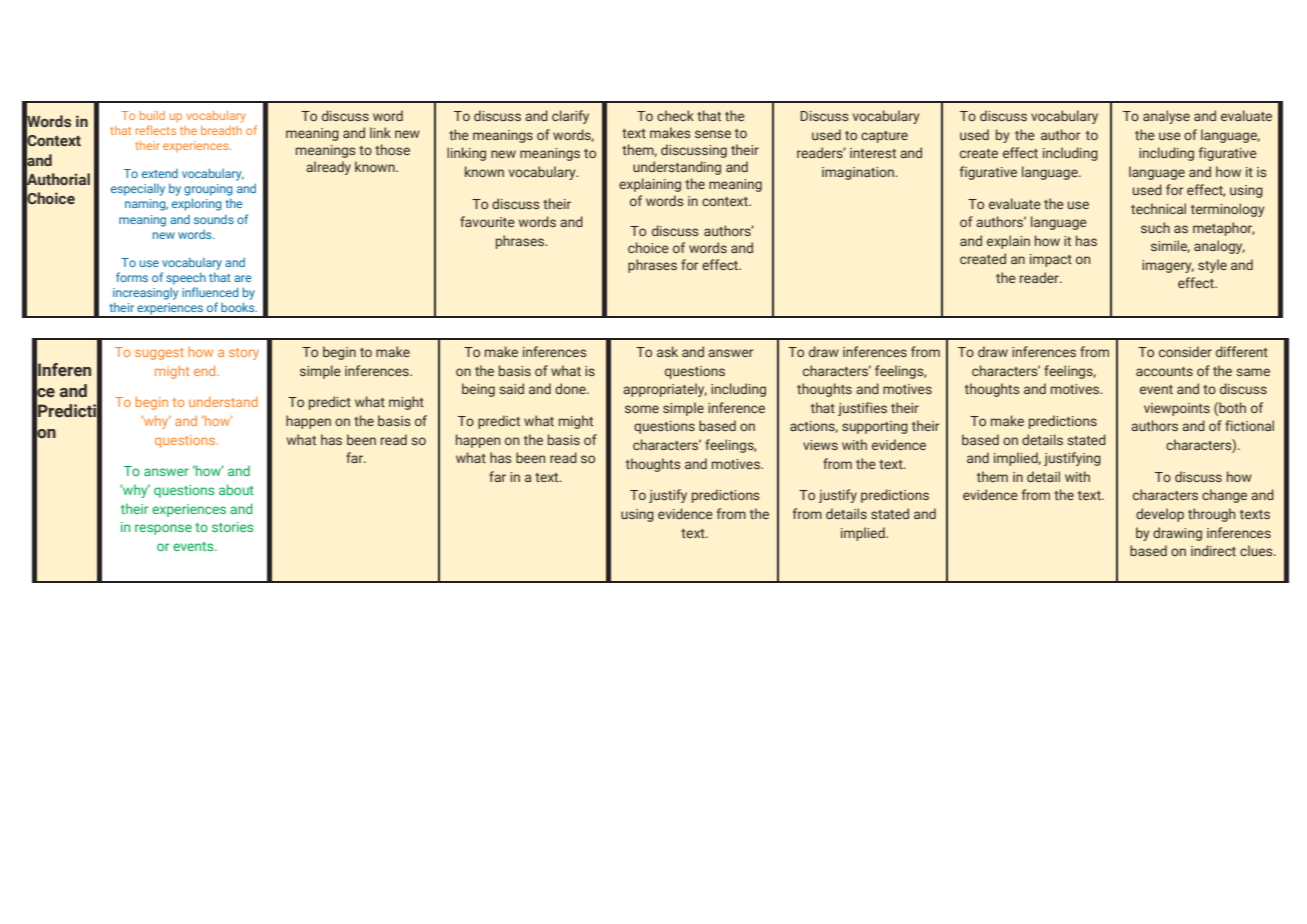  I want to click on ask, so click(667, 351).
